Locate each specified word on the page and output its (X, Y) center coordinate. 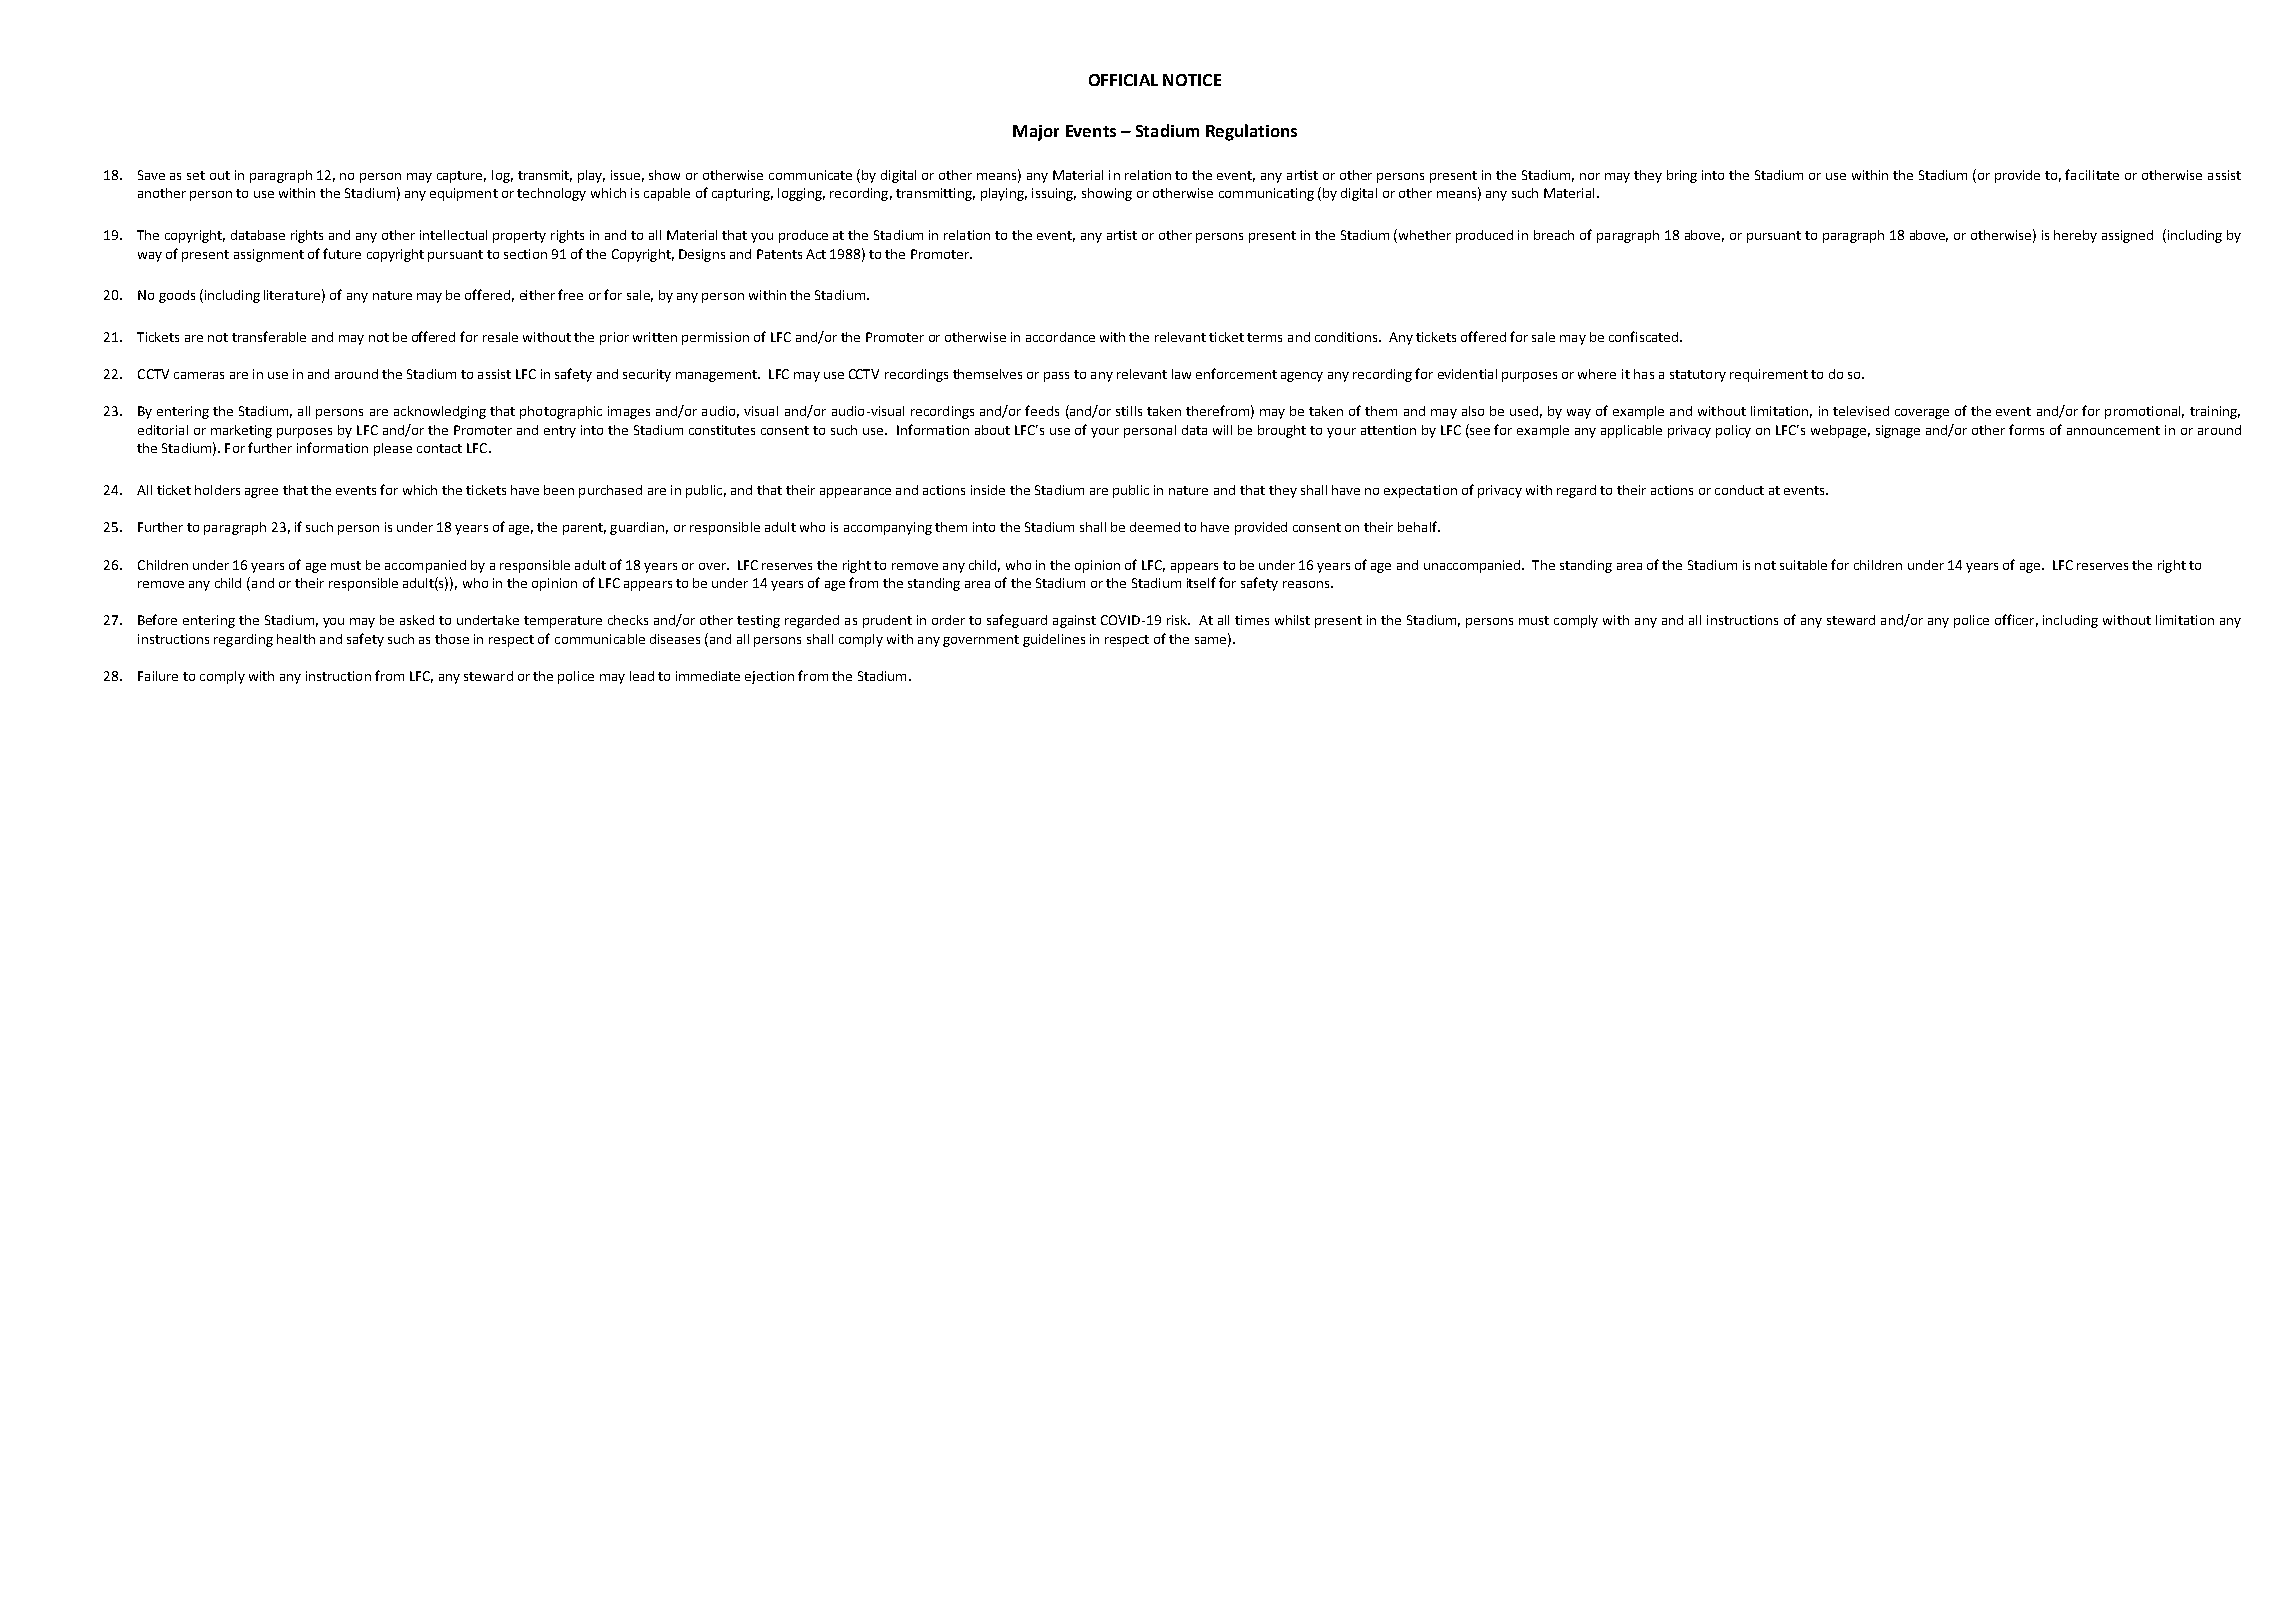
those (452, 639)
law (1181, 374)
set (196, 175)
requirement (1769, 375)
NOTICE (1192, 80)
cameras (199, 375)
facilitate (2092, 174)
